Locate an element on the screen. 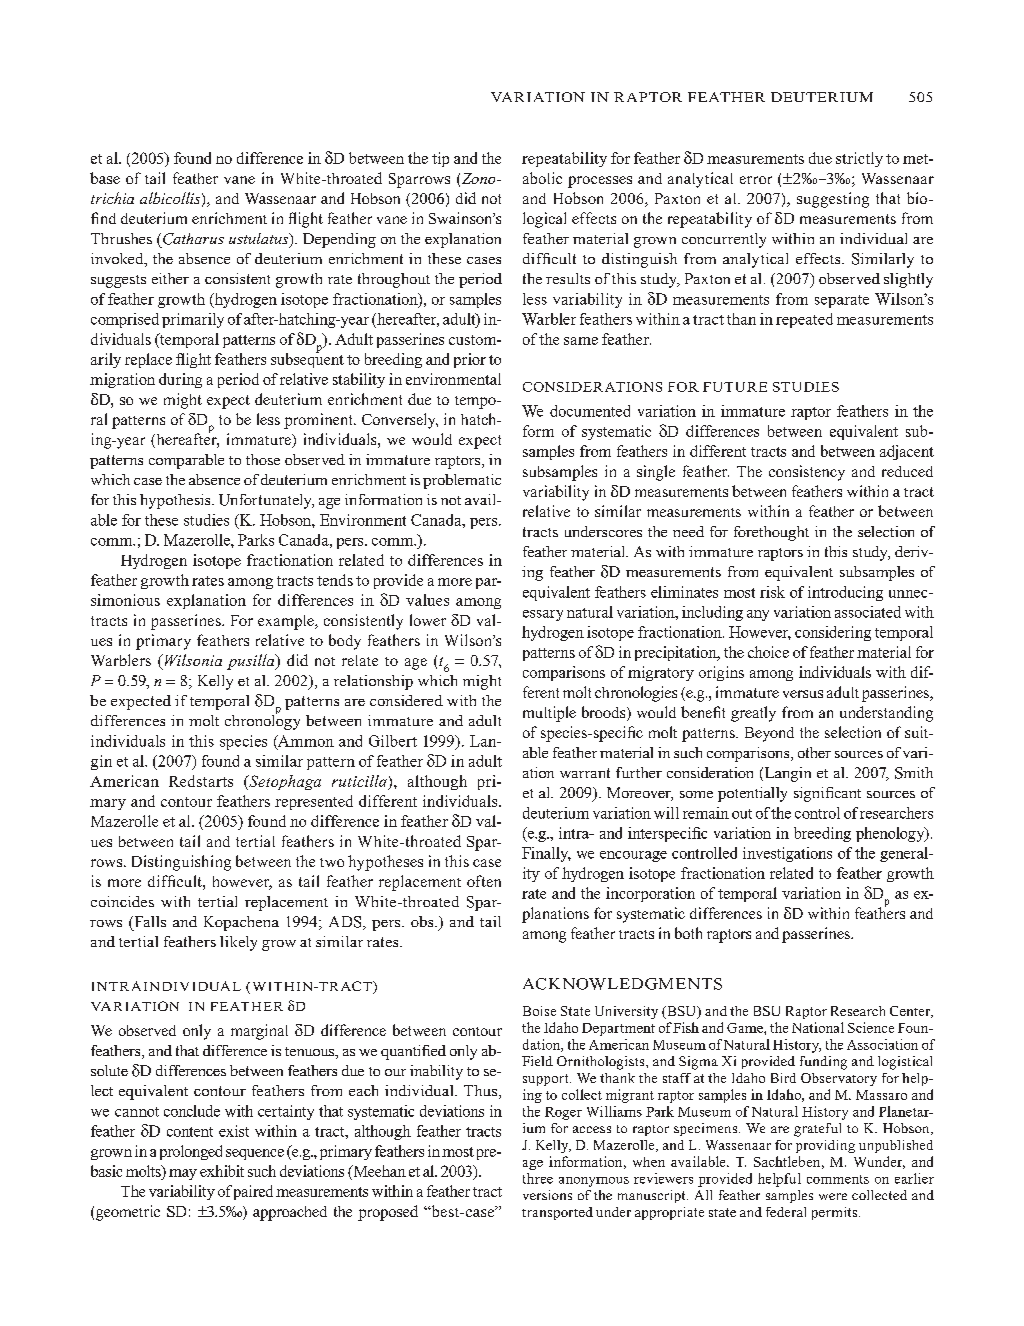  three is located at coordinates (538, 1178).
